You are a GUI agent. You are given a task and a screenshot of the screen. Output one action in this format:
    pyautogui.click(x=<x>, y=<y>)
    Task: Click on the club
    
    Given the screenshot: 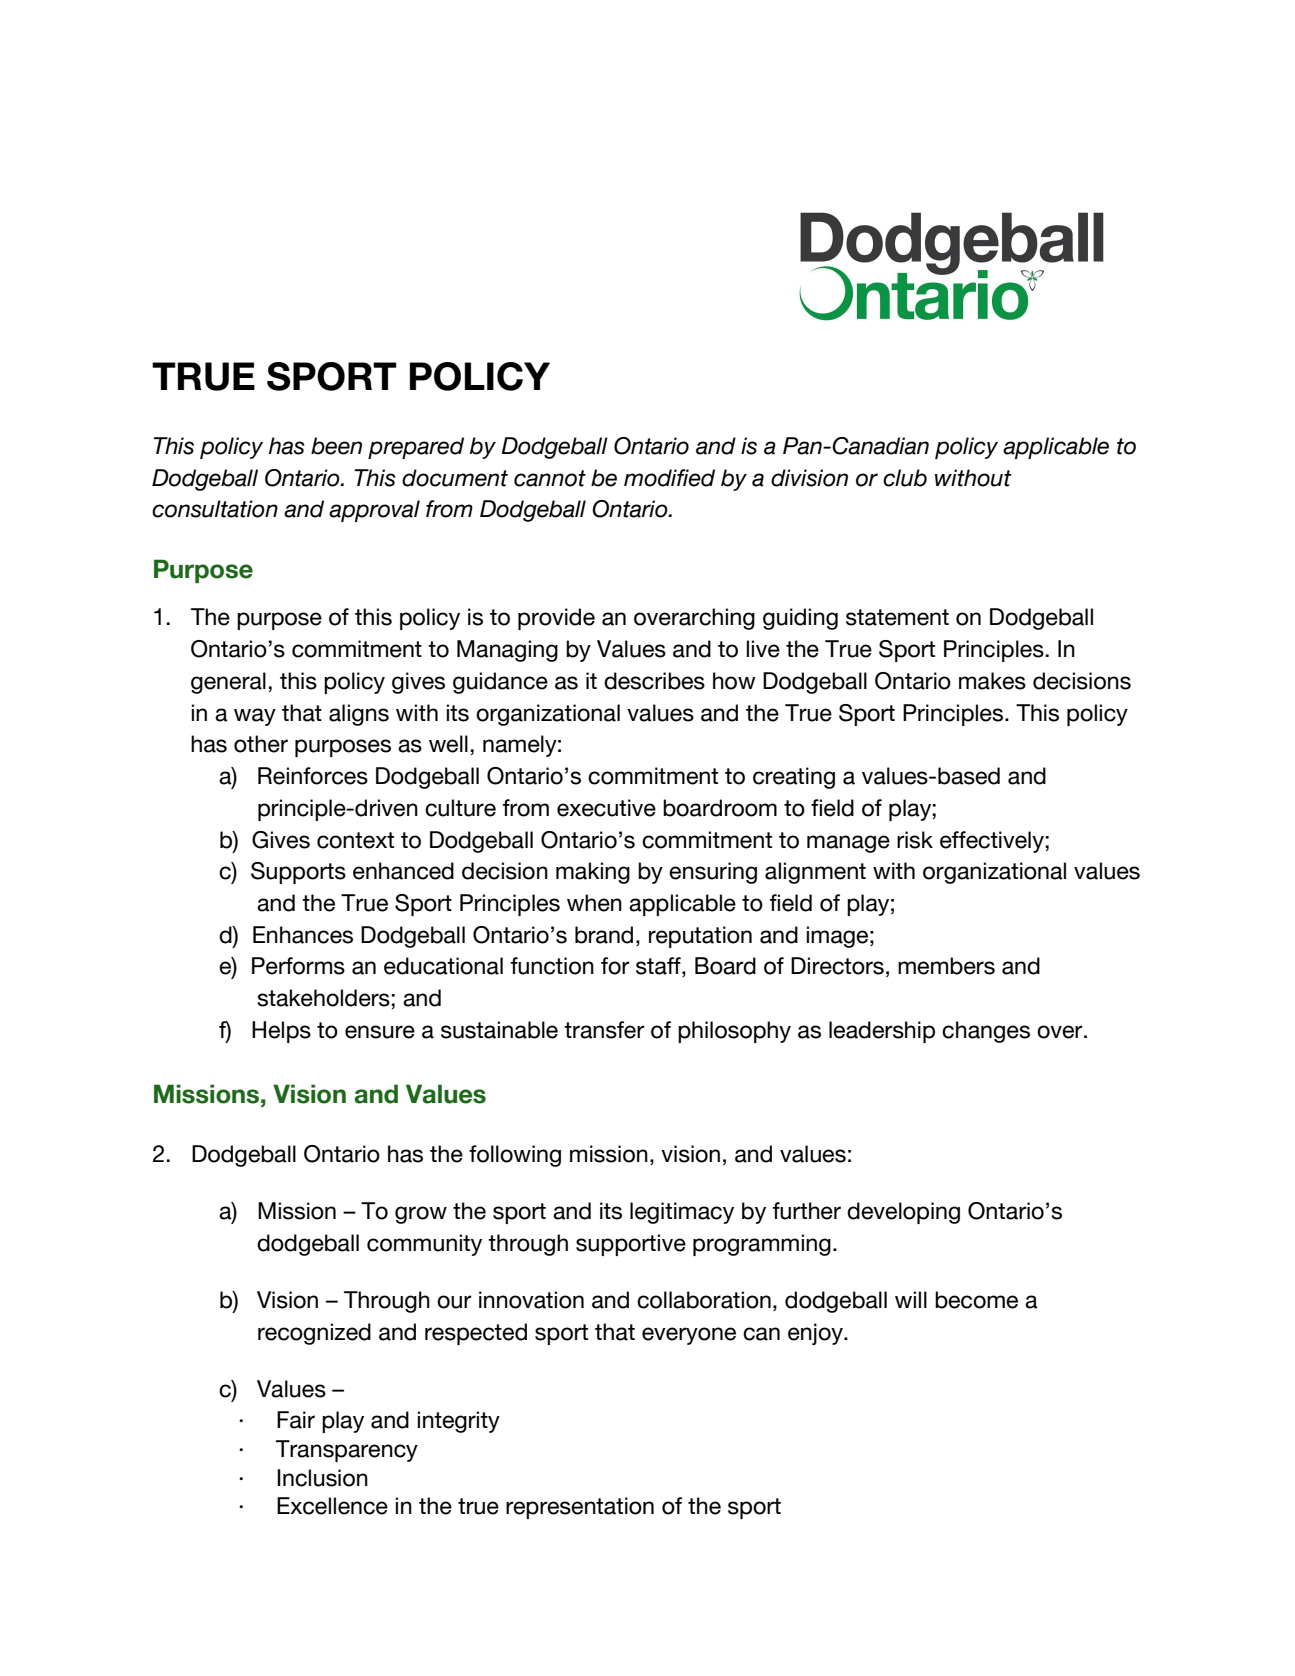 What is the action you would take?
    pyautogui.click(x=905, y=478)
